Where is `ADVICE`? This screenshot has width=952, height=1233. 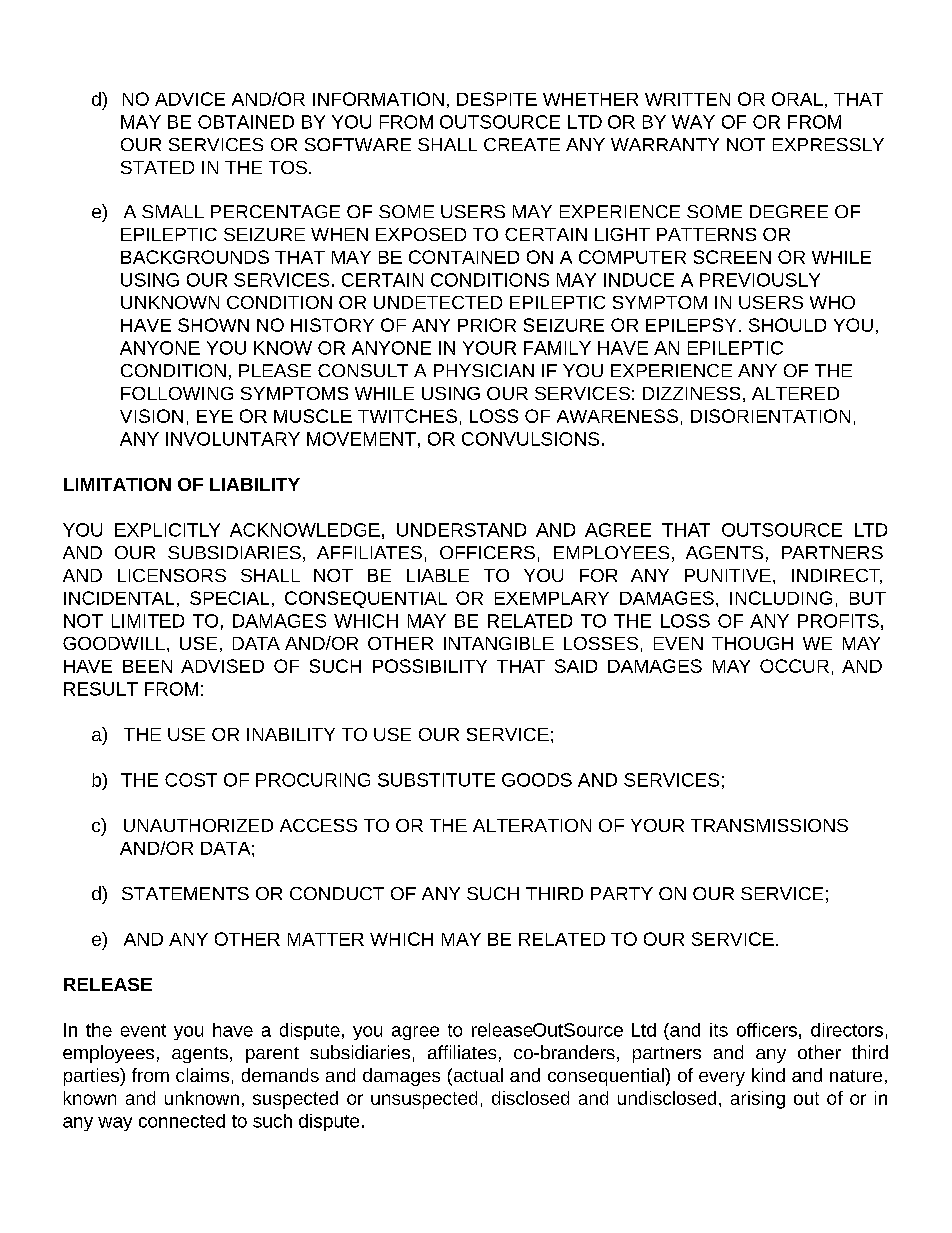
ADVICE is located at coordinates (190, 99).
